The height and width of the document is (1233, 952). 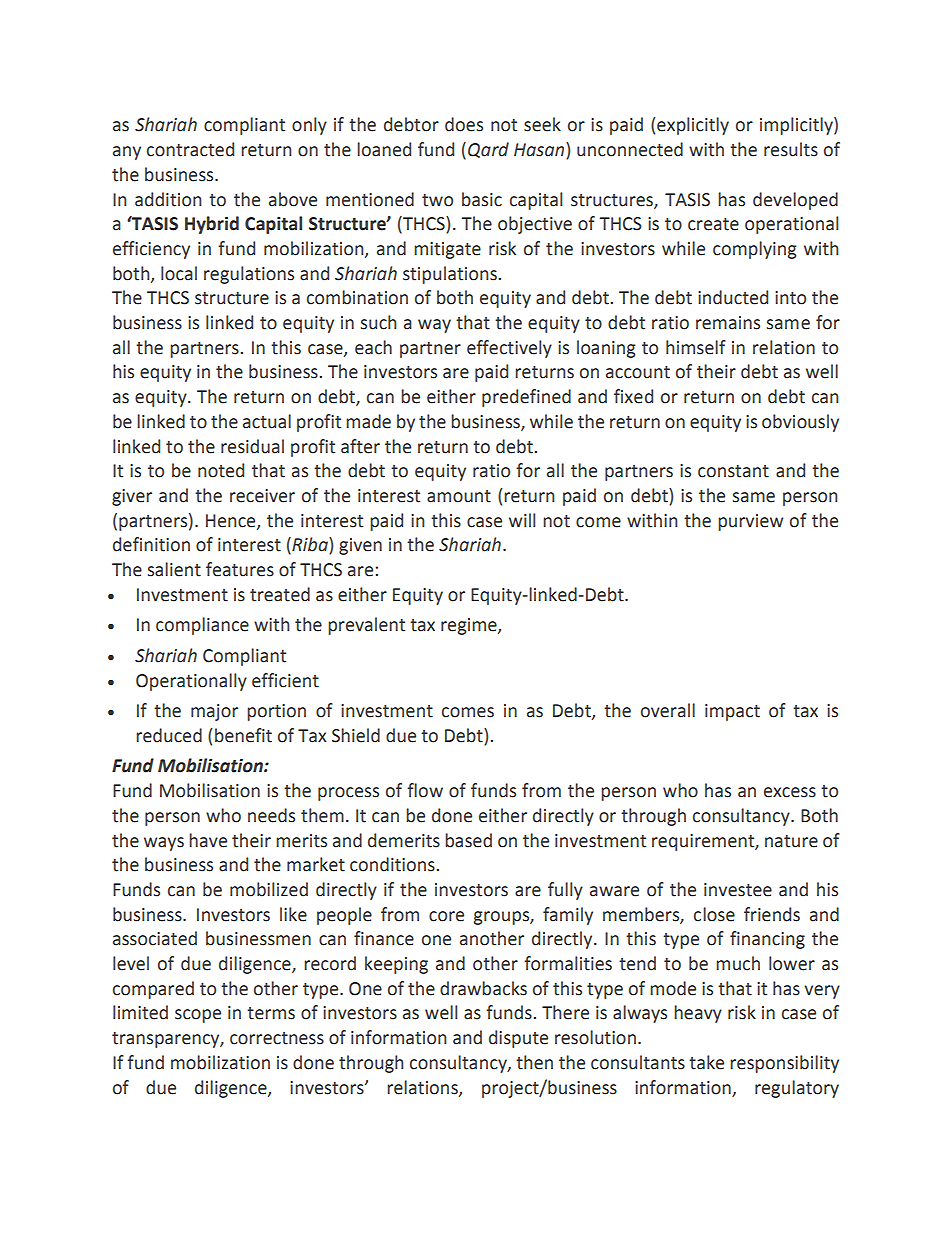 What do you see at coordinates (232, 521) in the document?
I see `Hence` at bounding box center [232, 521].
